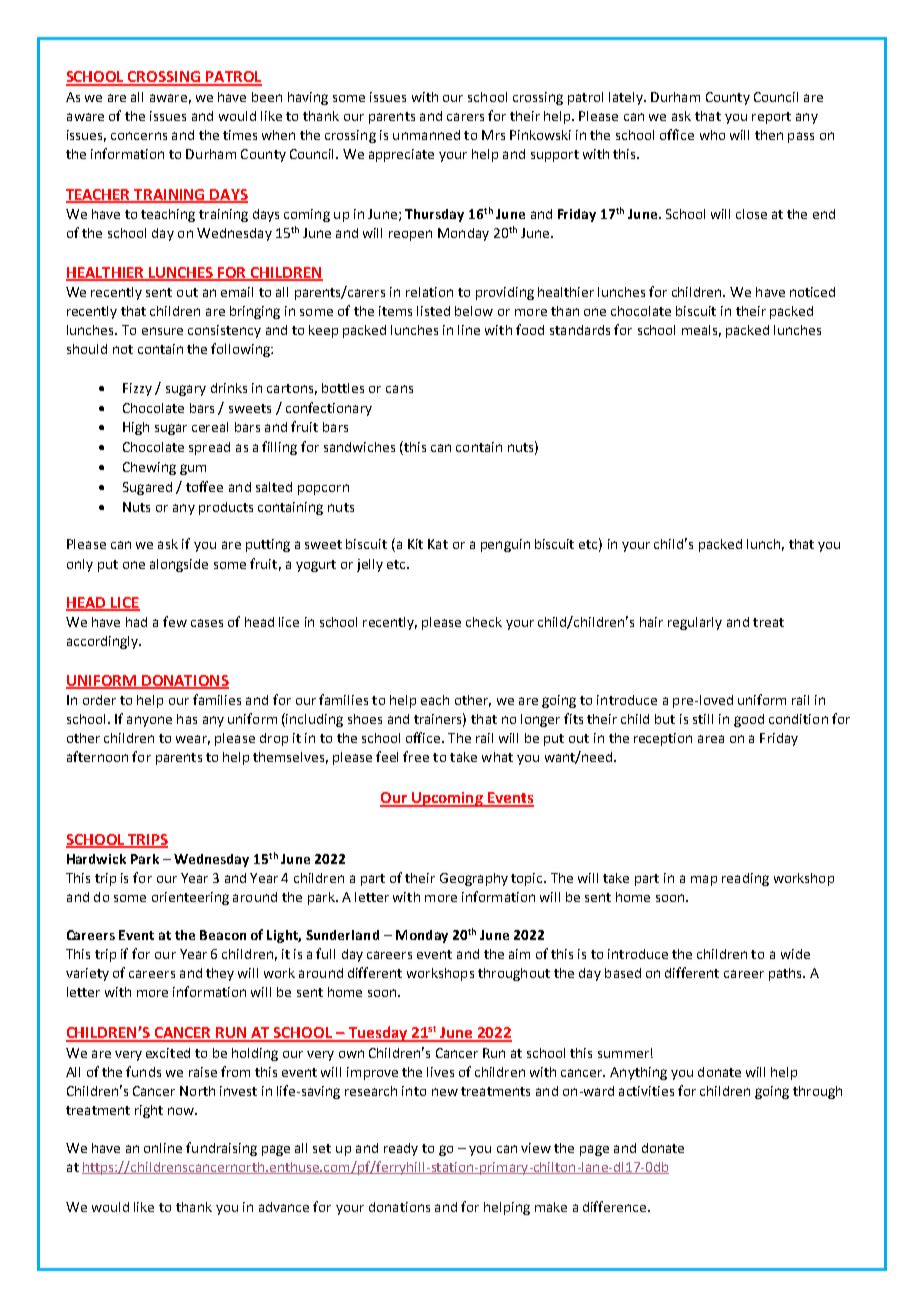 The width and height of the screenshot is (924, 1308). I want to click on ready, so click(401, 1149).
